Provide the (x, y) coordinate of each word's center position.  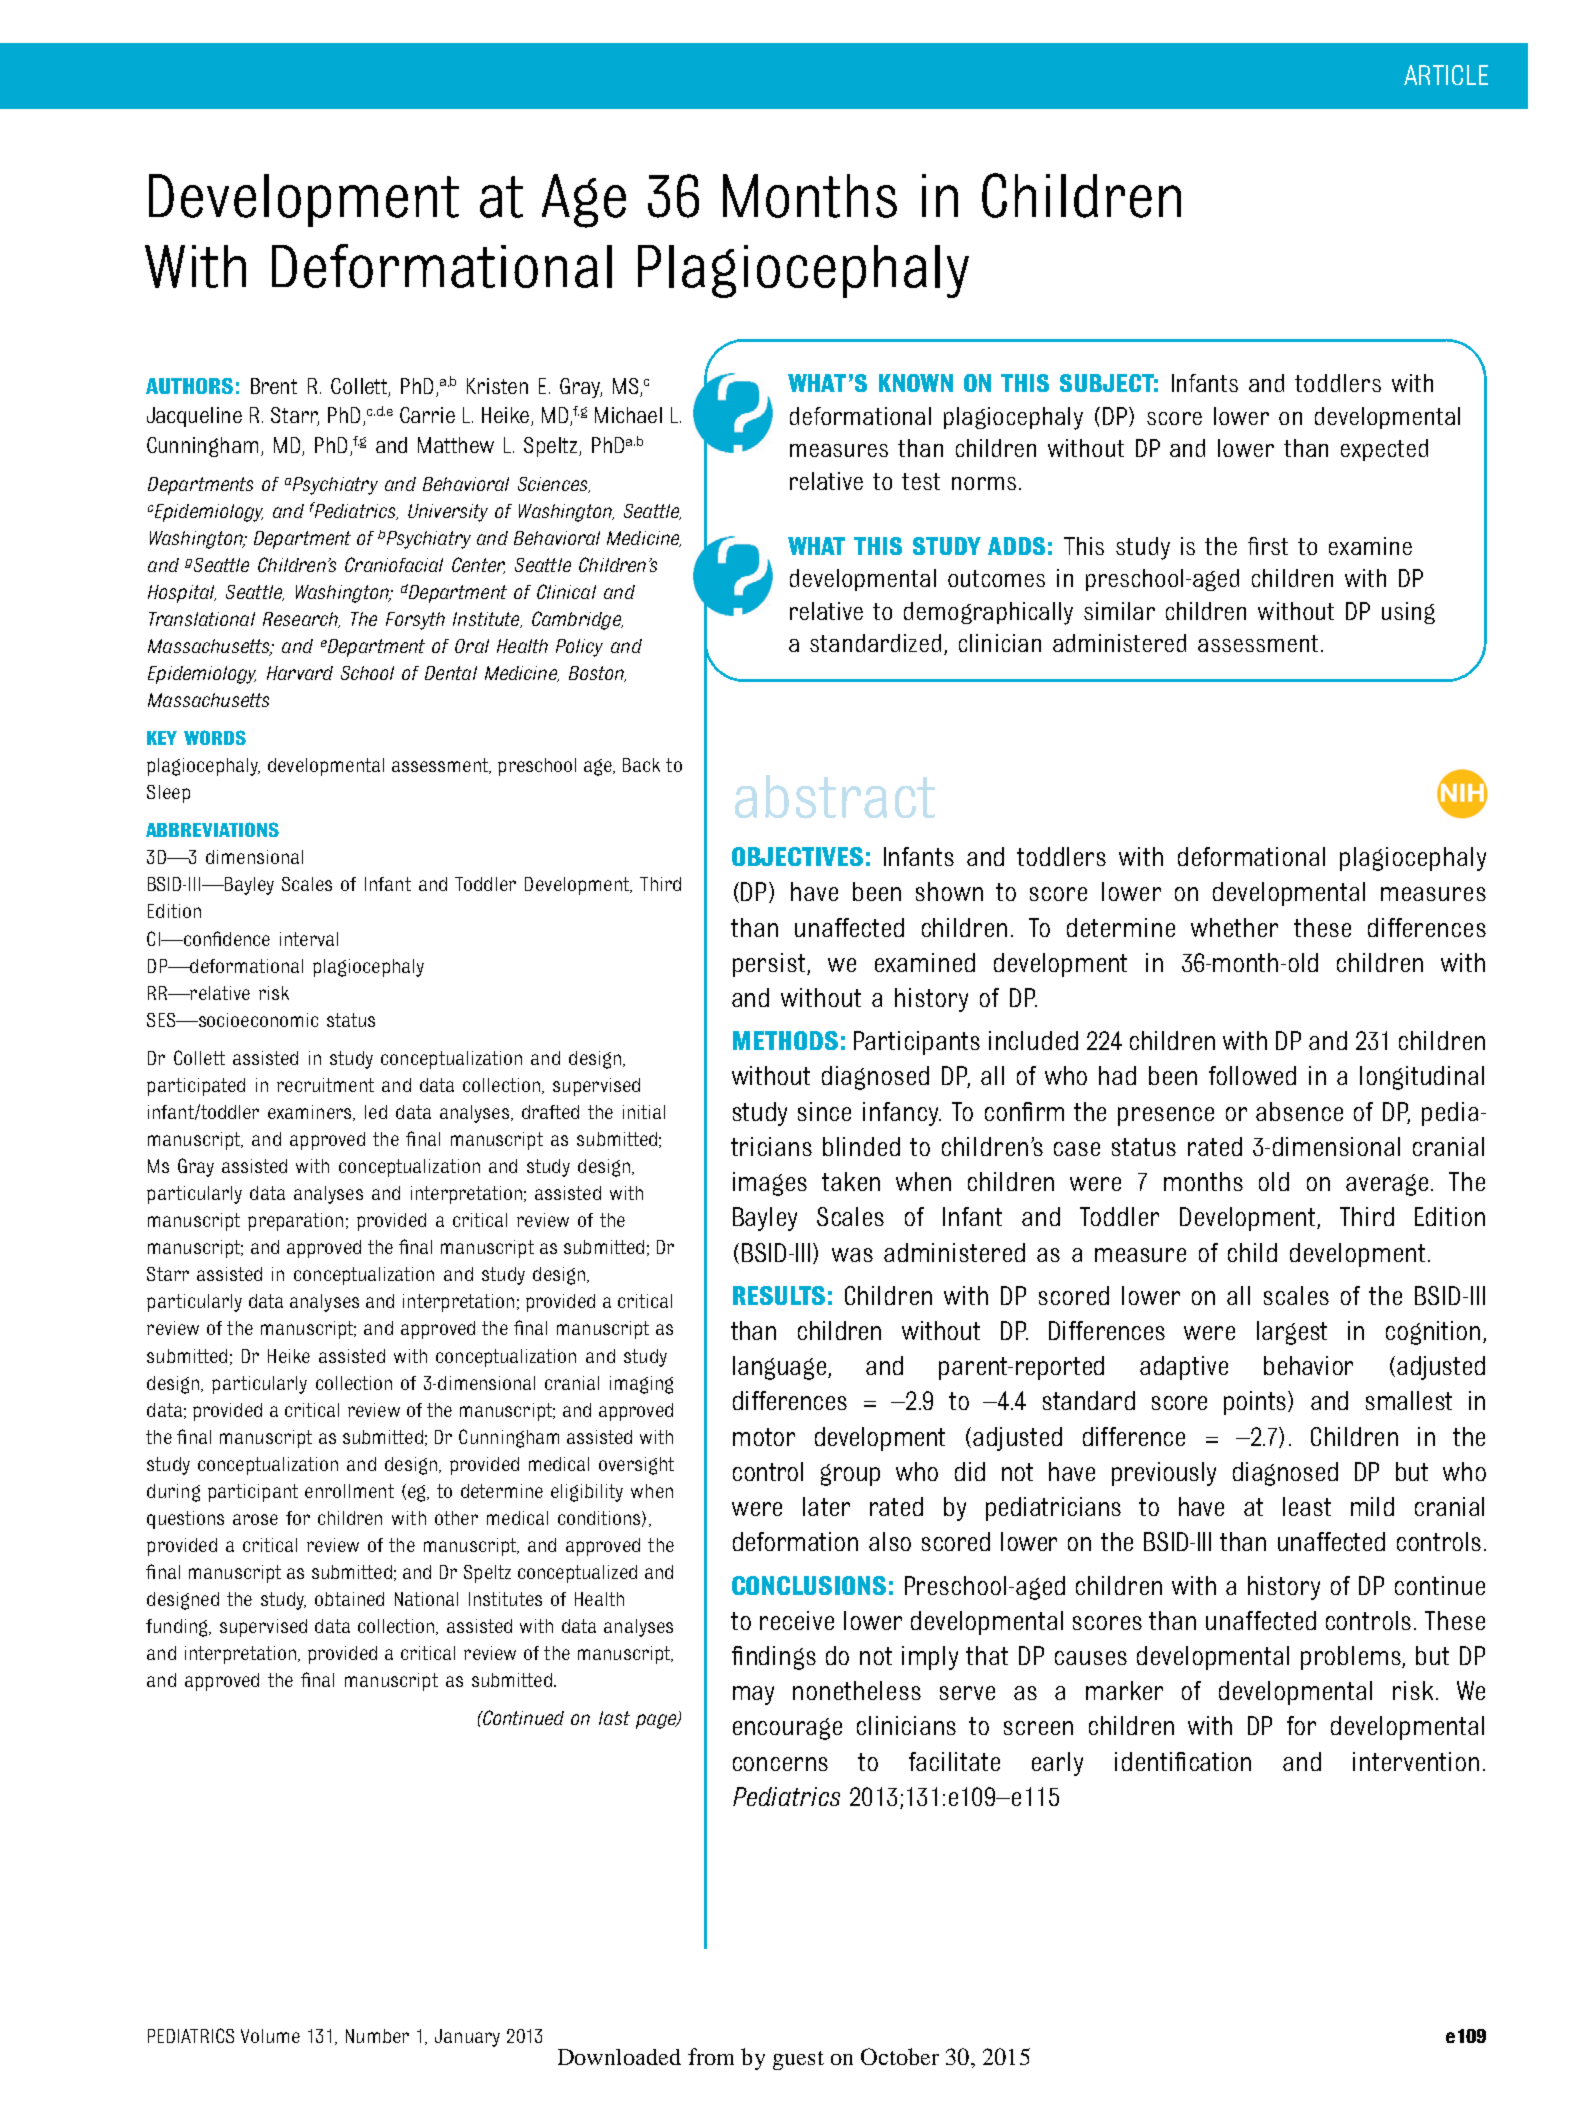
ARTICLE (1446, 75)
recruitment (325, 1085)
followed (1252, 1075)
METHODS (785, 1040)
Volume (270, 2036)
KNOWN (916, 383)
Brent (274, 386)
